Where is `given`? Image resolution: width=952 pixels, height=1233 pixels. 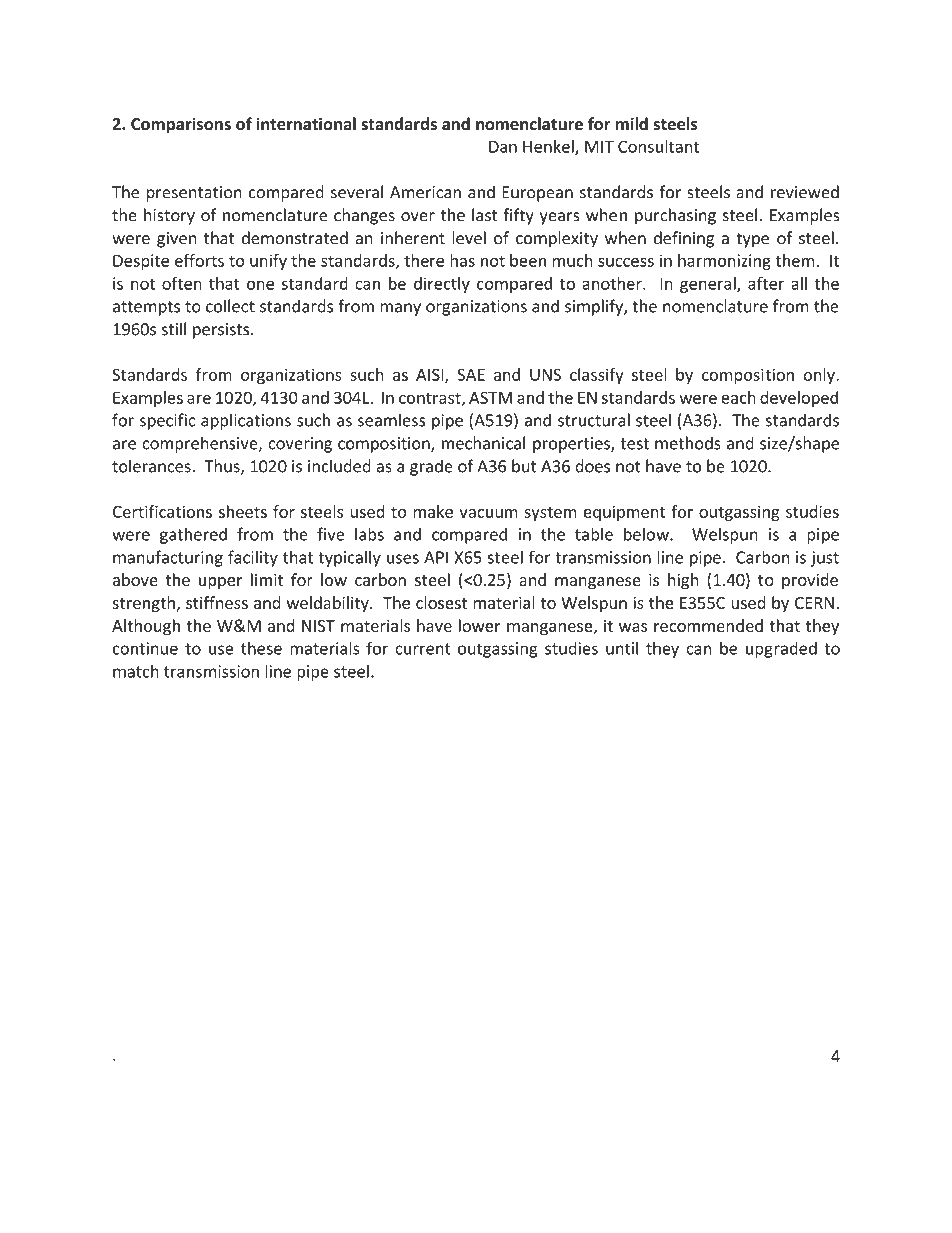 given is located at coordinates (177, 240).
